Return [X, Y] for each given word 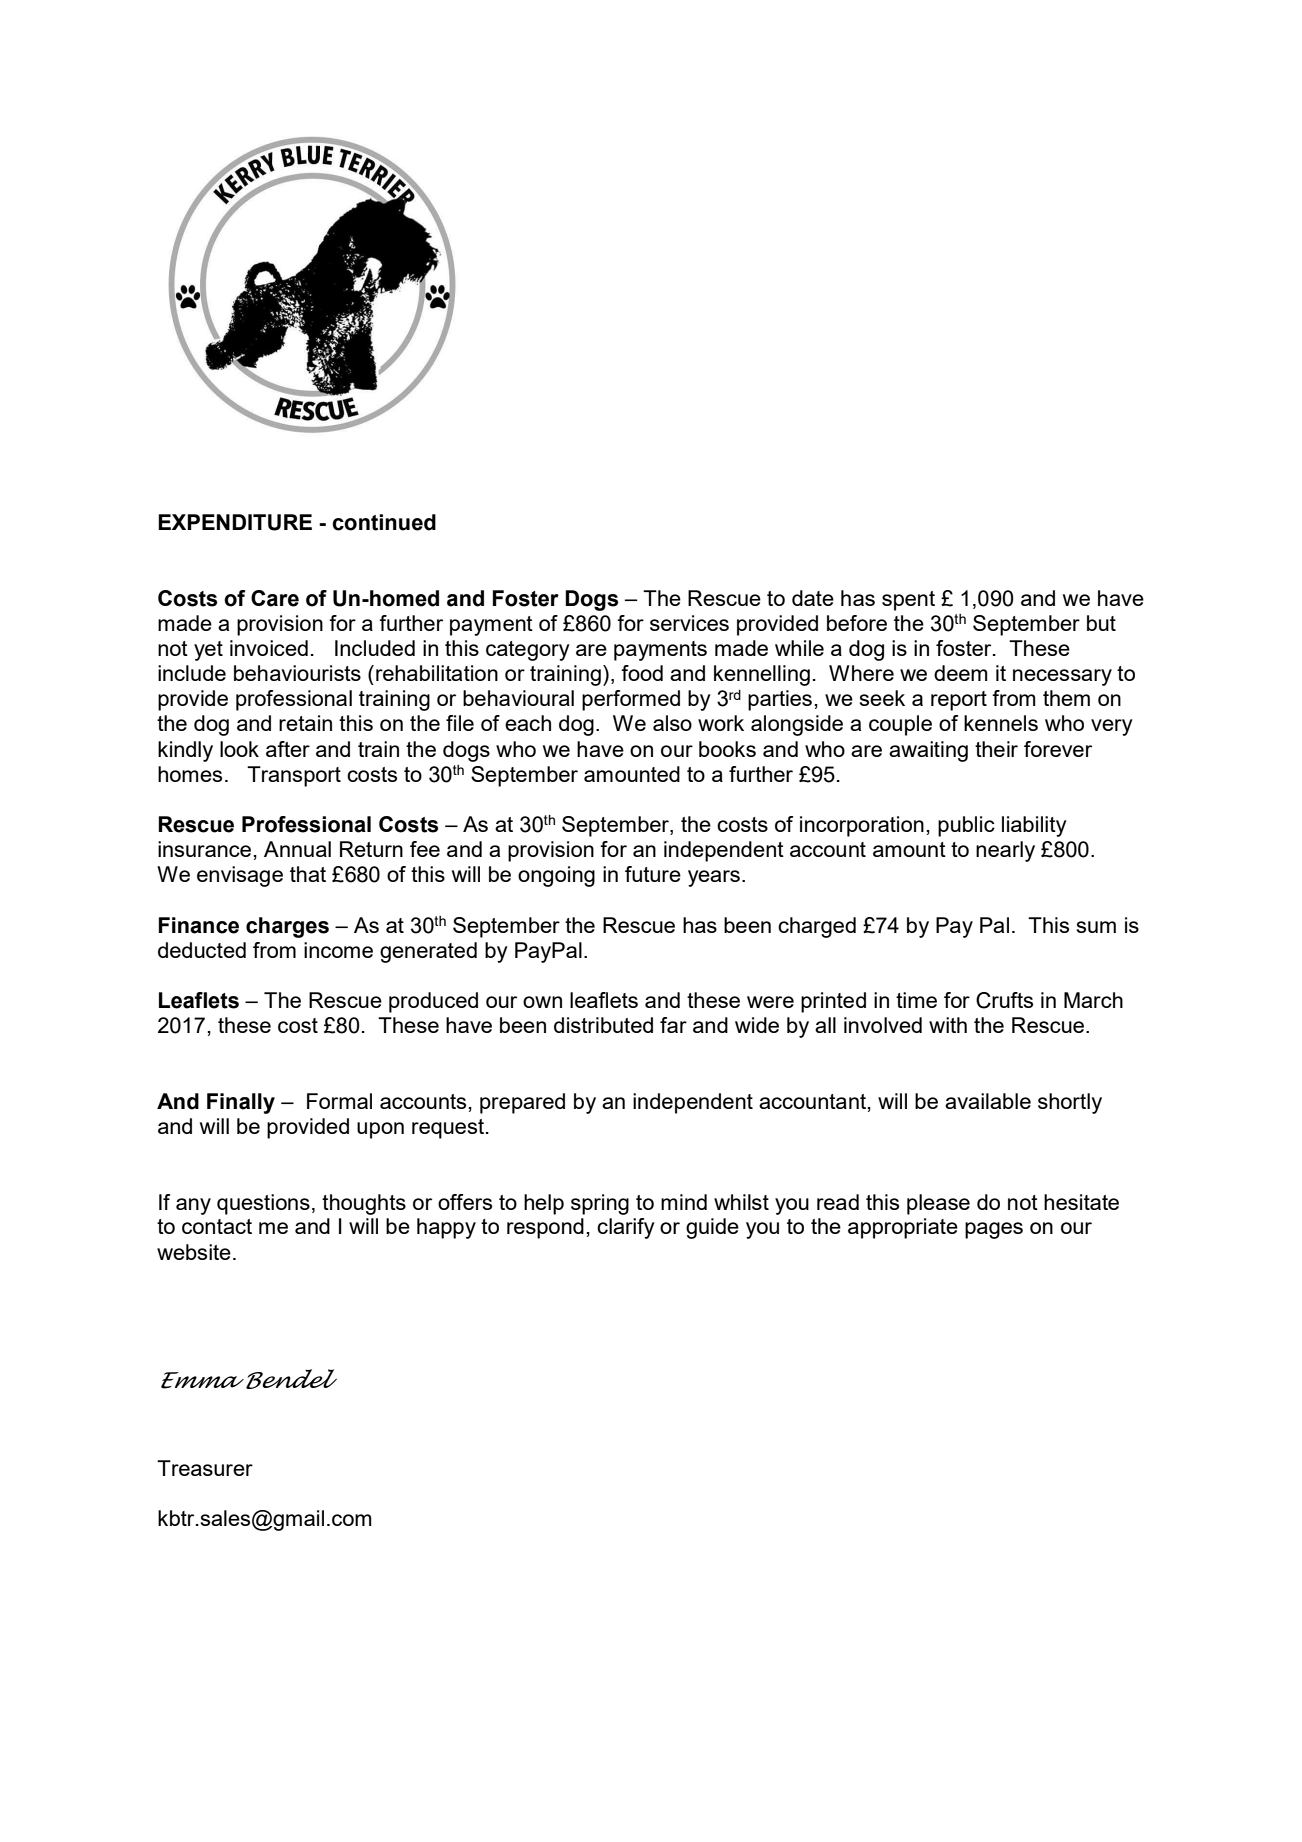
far [673, 1025]
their [996, 749]
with [948, 1025]
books [727, 749]
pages [994, 1230]
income [338, 950]
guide [712, 1228]
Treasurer [205, 1468]
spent [908, 601]
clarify [626, 1228]
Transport [294, 776]
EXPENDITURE [235, 522]
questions [263, 1204]
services [689, 623]
